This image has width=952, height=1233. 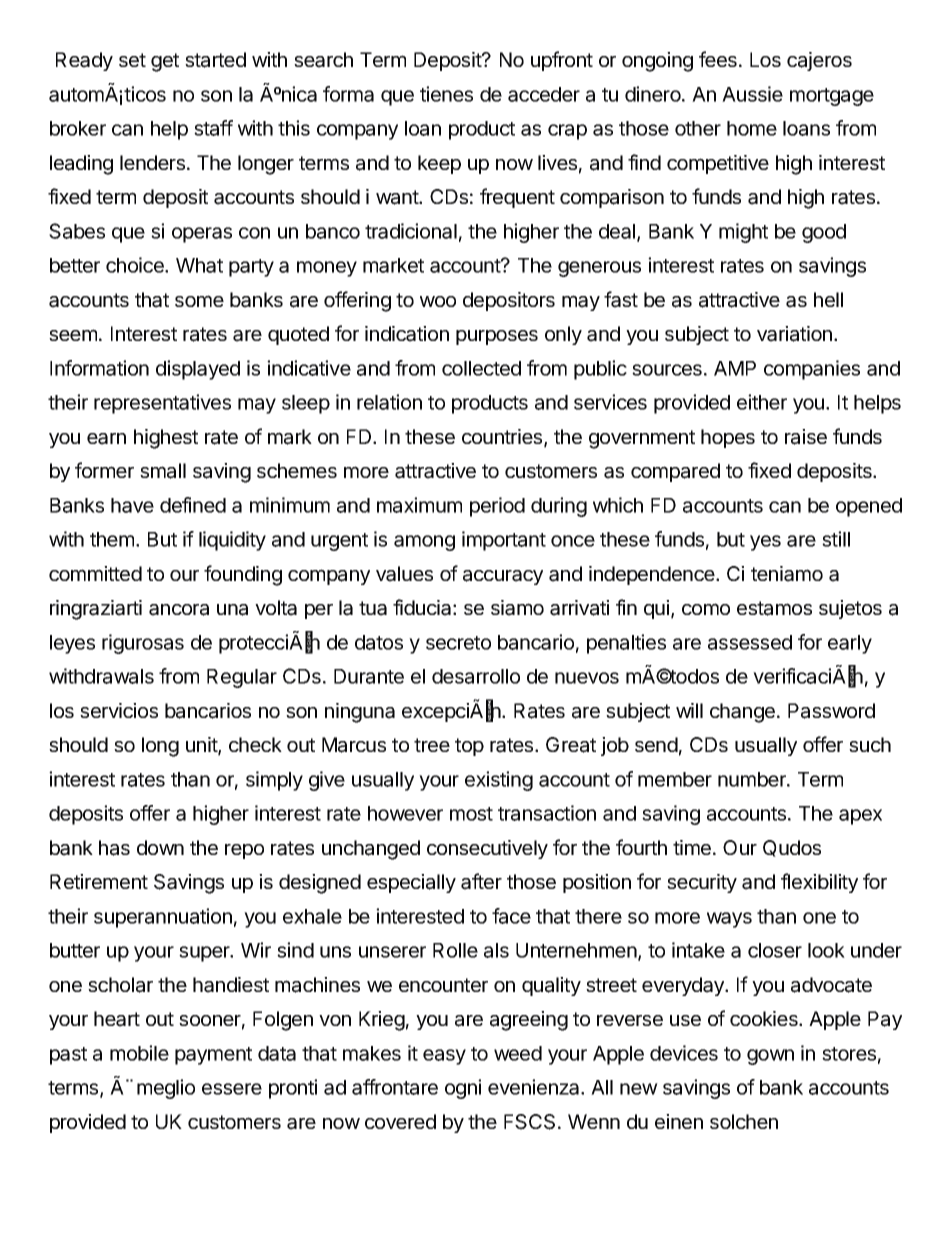 What do you see at coordinates (446, 94) in the image?
I see `tienes` at bounding box center [446, 94].
